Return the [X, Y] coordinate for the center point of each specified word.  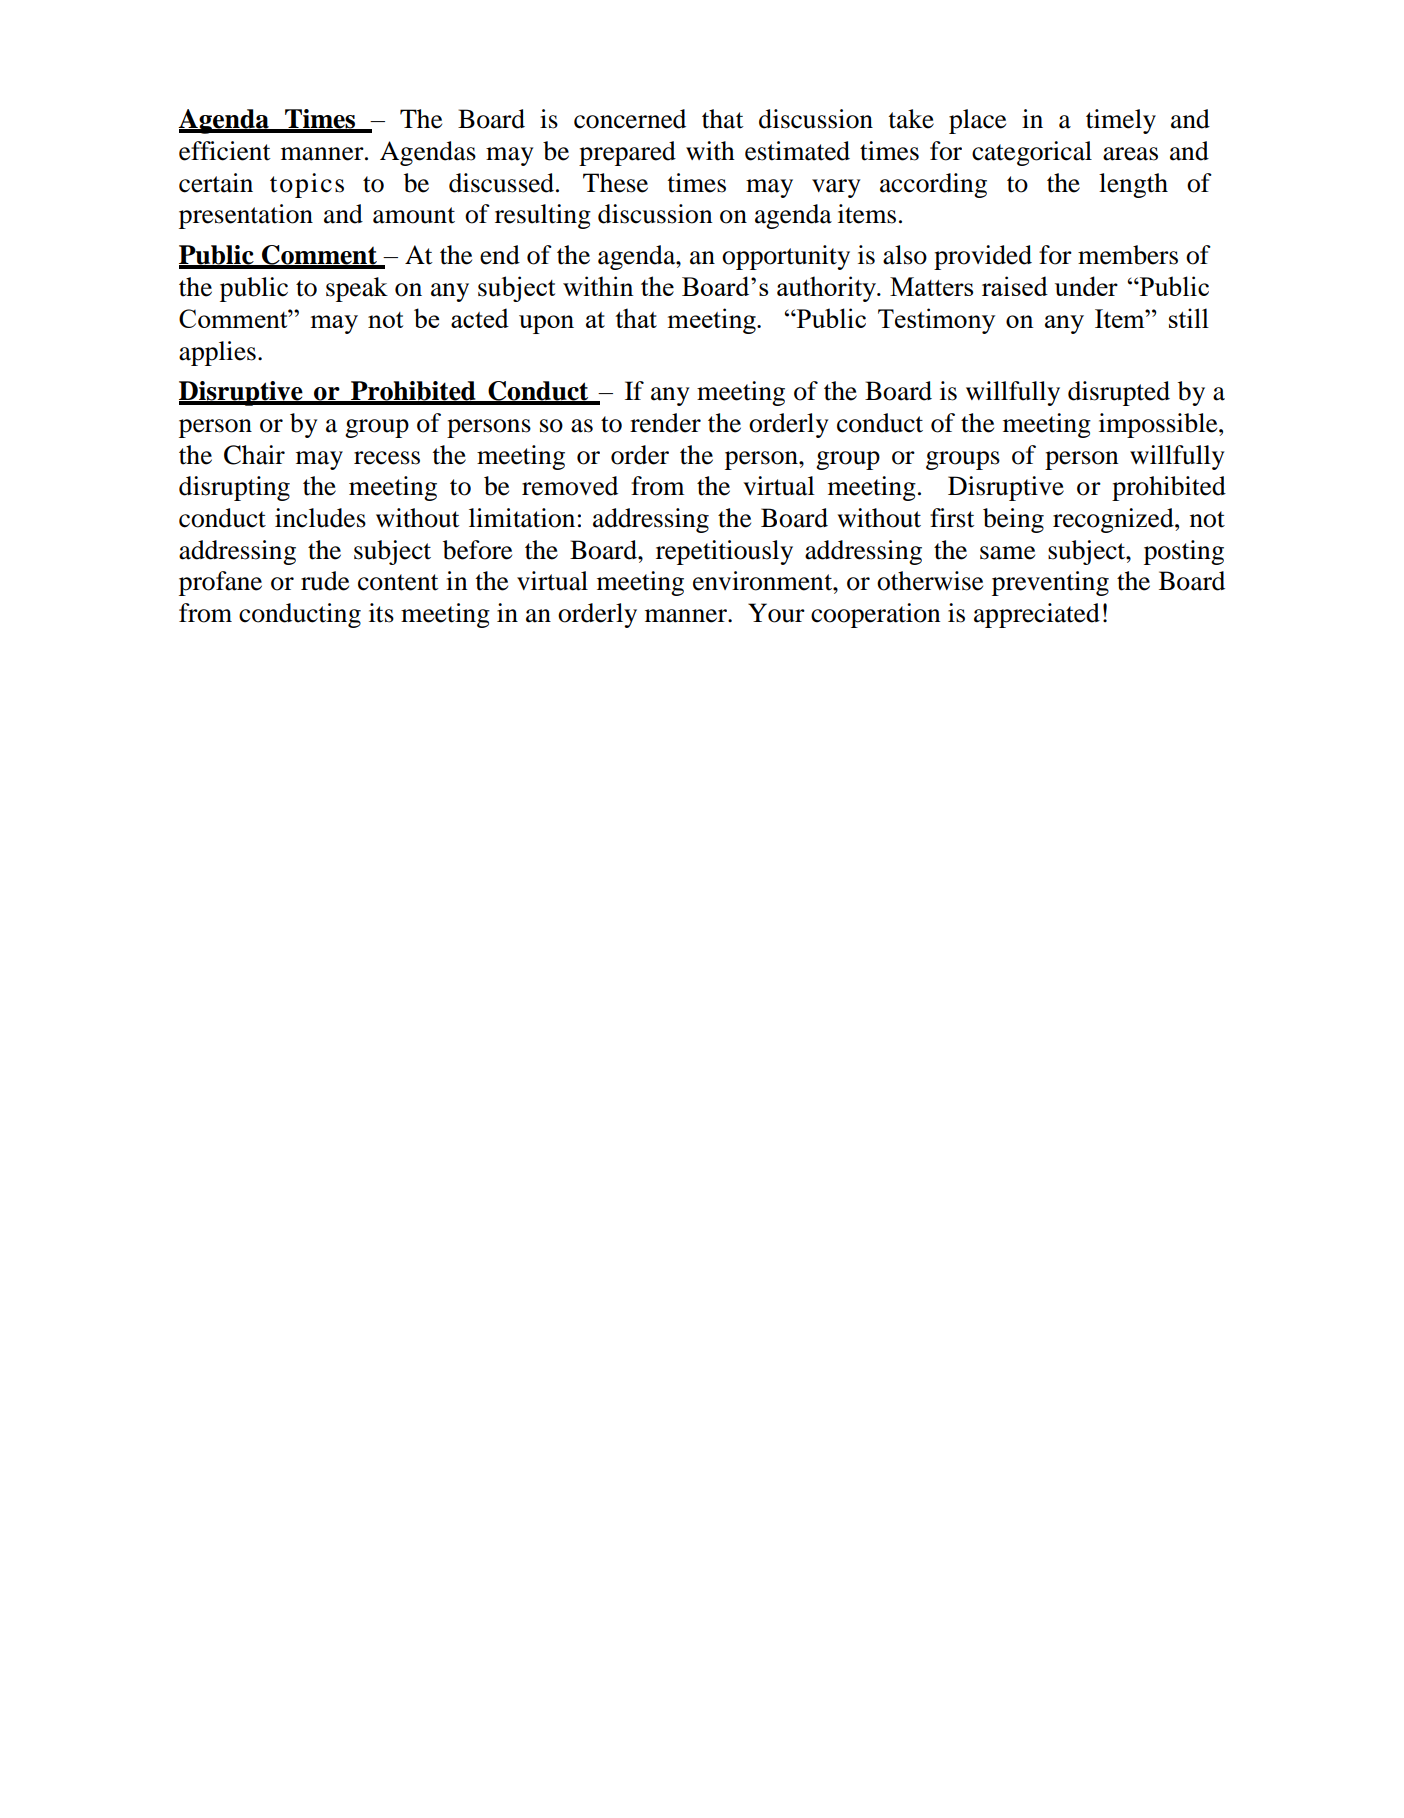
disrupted [1119, 393]
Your [776, 613]
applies [217, 353]
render [665, 423]
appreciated [1037, 615]
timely [1121, 121]
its [381, 613]
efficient [225, 151]
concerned [630, 119]
